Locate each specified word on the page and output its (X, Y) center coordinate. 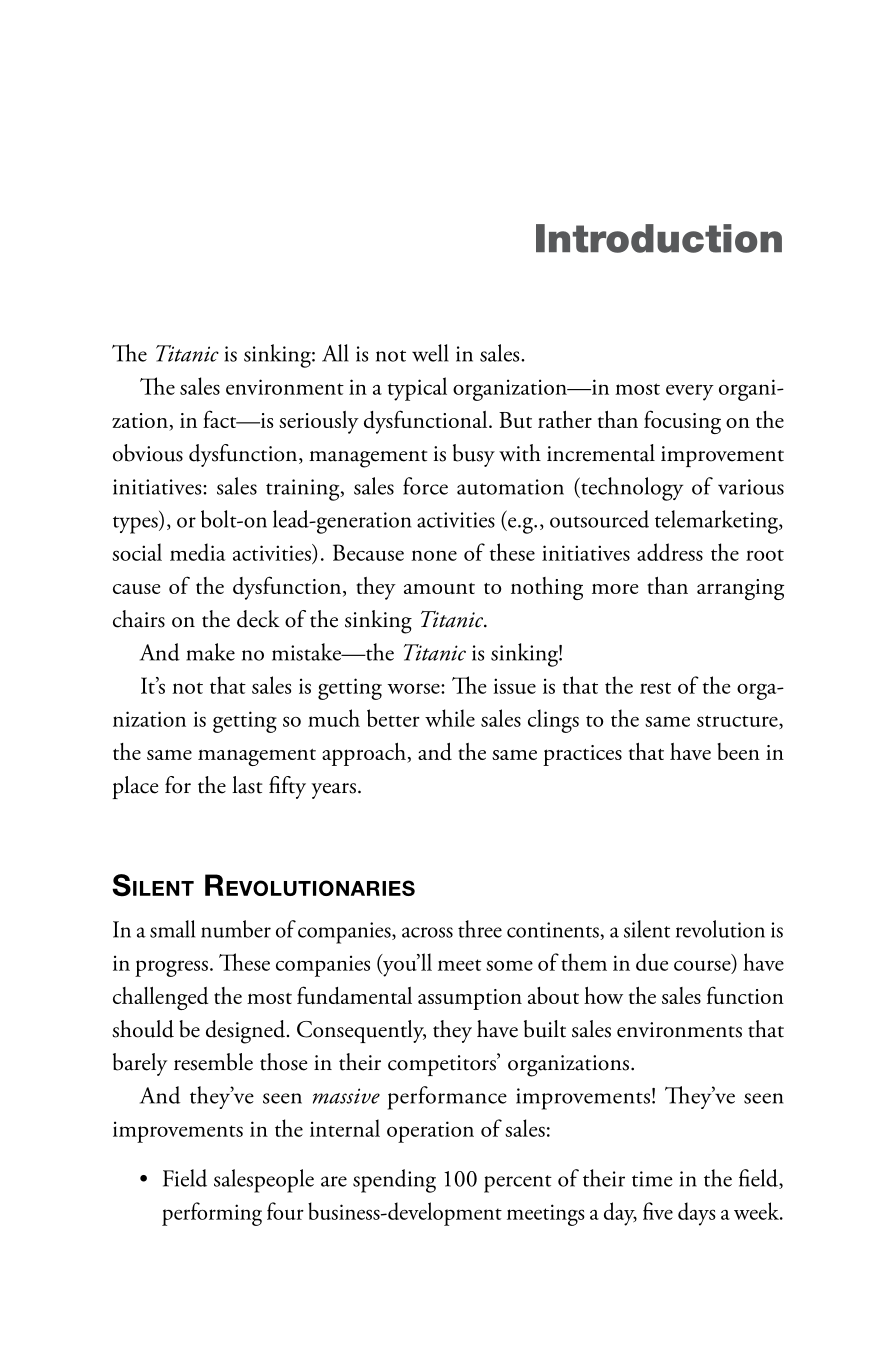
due (652, 962)
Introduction (659, 238)
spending (394, 1181)
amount (439, 588)
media (198, 552)
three (480, 929)
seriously (319, 422)
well (430, 353)
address (670, 552)
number (236, 929)
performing (212, 1214)
